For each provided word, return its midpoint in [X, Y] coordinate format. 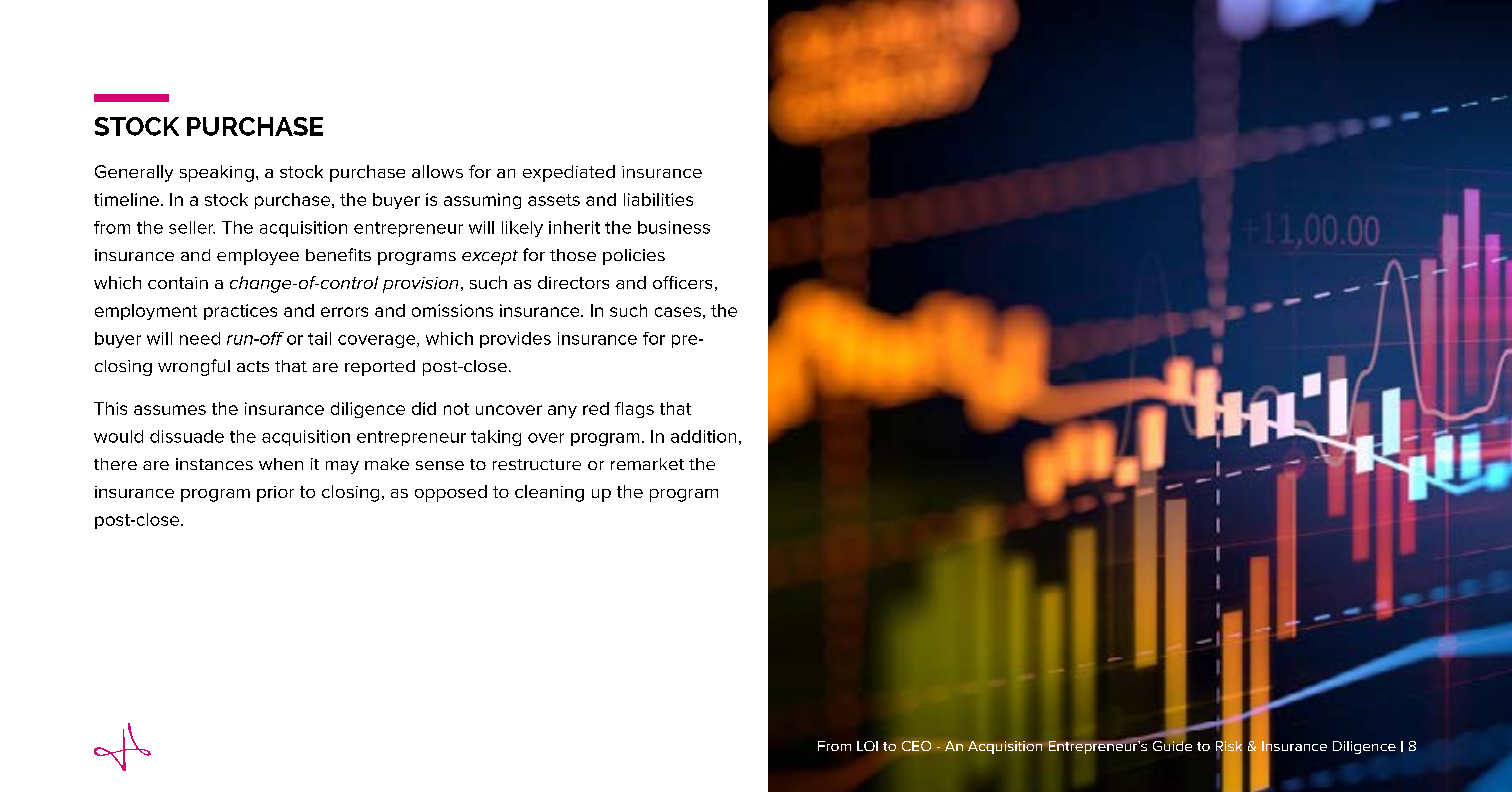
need [200, 338]
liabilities [658, 199]
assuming [482, 201]
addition [703, 436]
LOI [867, 746]
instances [214, 464]
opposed [451, 493]
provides [515, 340]
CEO [916, 746]
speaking [217, 173]
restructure [537, 464]
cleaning [549, 493]
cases [678, 312]
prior [275, 494]
